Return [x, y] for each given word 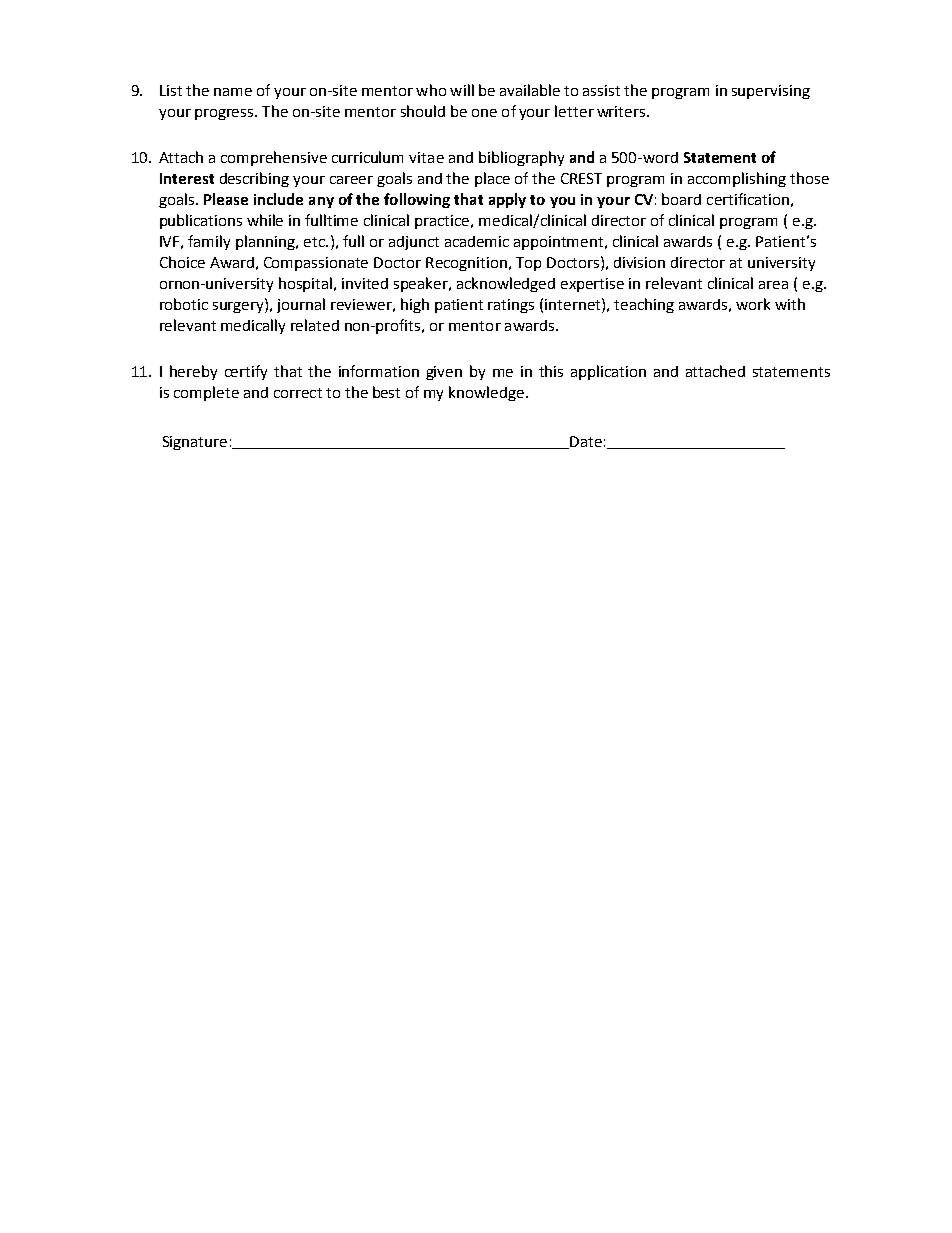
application [608, 372]
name [233, 92]
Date [585, 442]
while [265, 220]
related [315, 325]
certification [748, 199]
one [484, 113]
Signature [195, 443]
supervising [771, 92]
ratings [511, 306]
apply [507, 200]
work [753, 304]
